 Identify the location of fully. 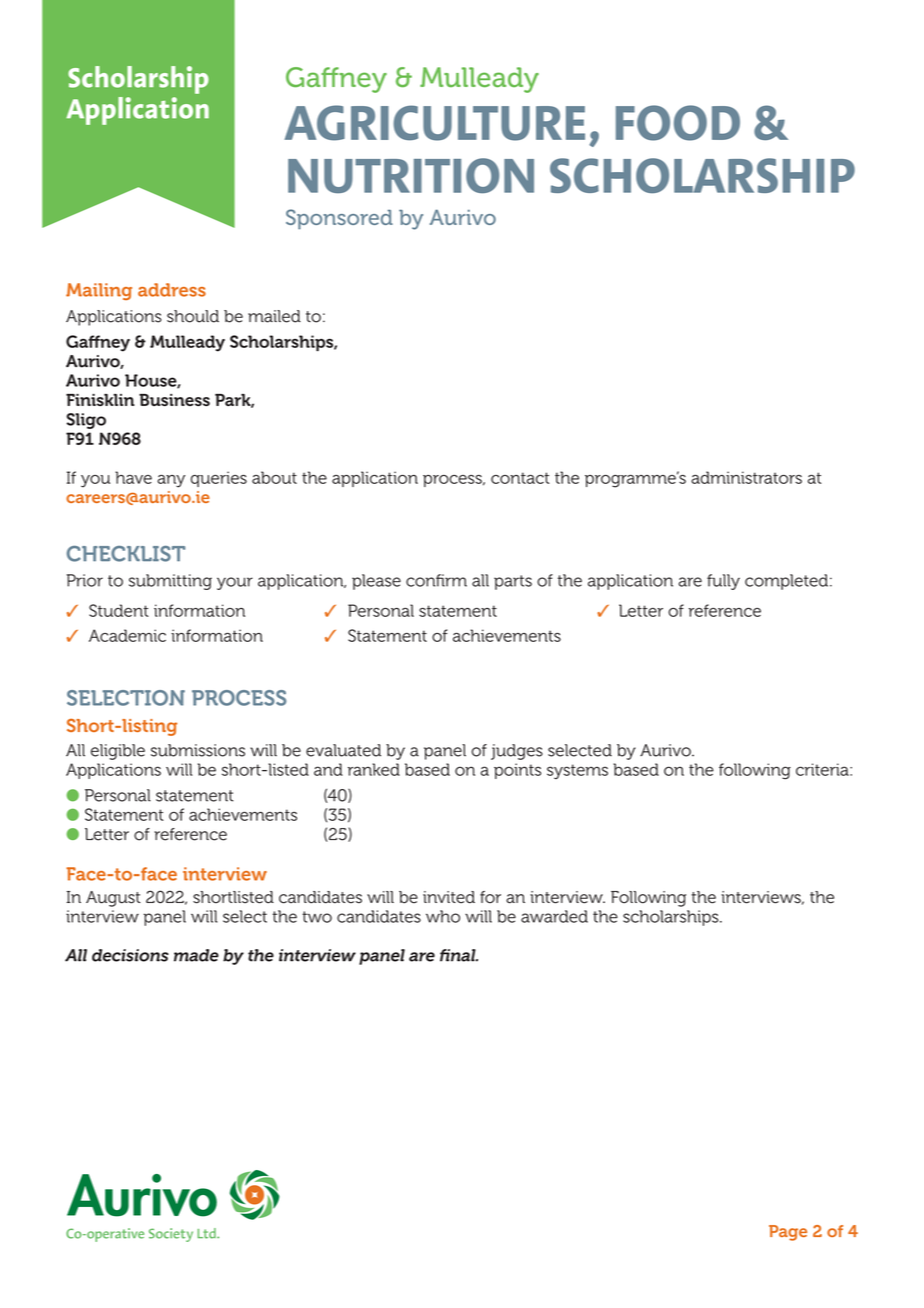
(723, 582).
